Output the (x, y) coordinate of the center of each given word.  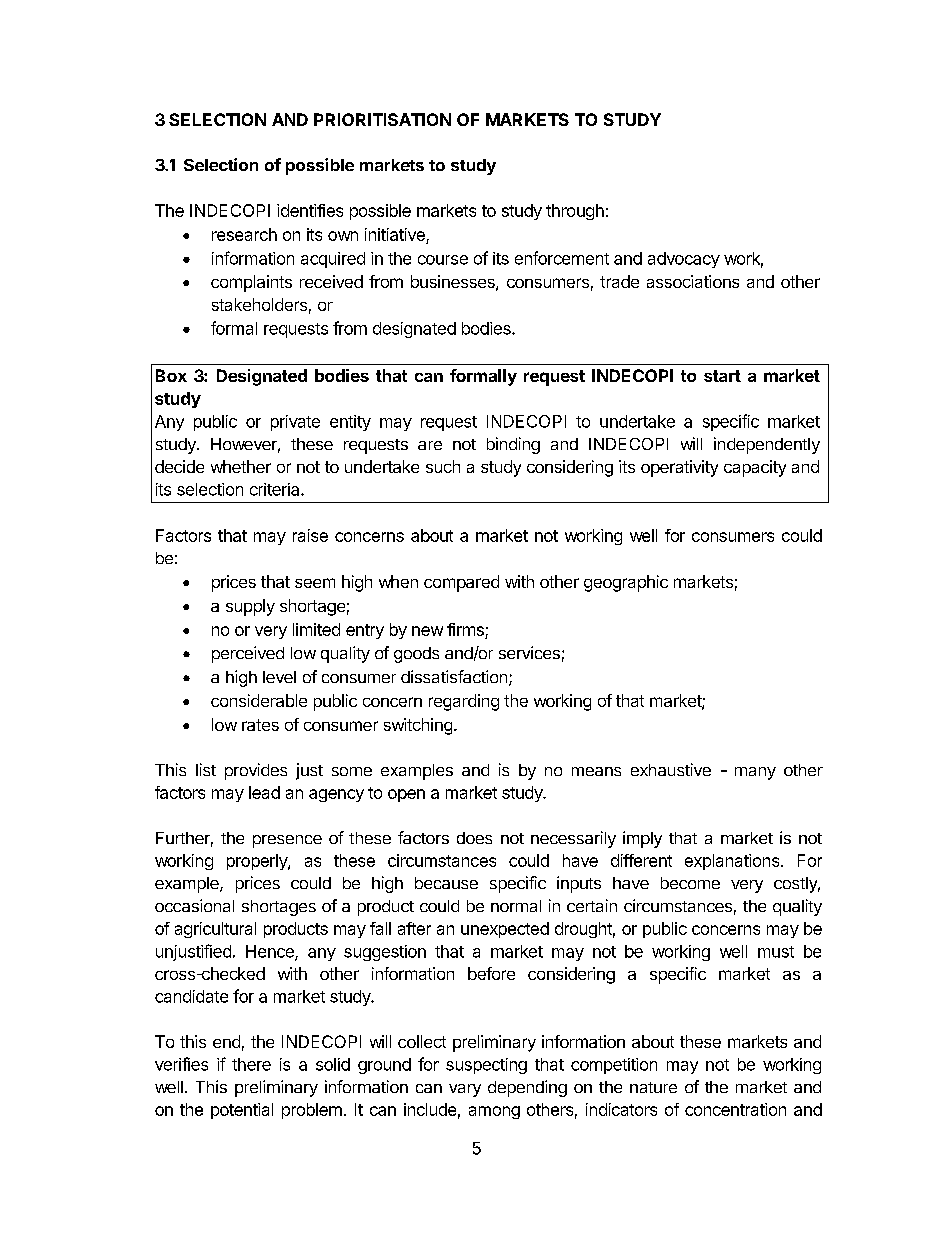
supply (250, 607)
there (251, 1064)
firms (465, 629)
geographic (626, 583)
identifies (310, 210)
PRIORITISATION (382, 119)
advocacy (684, 260)
